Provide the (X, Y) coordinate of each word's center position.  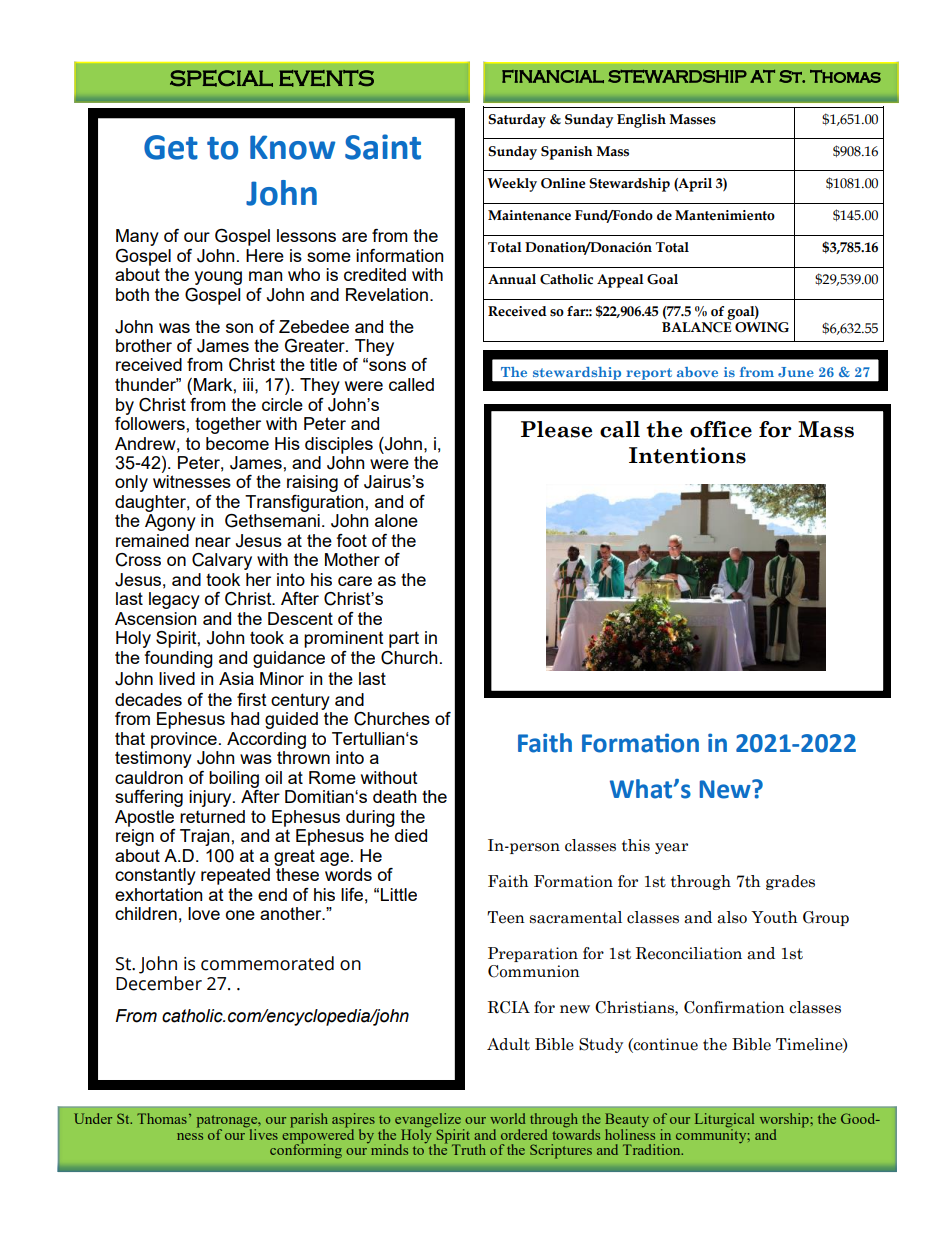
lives (262, 1133)
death (395, 796)
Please (556, 429)
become (237, 443)
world (507, 1118)
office (721, 429)
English (641, 121)
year (671, 848)
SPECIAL (221, 78)
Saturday (517, 121)
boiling (234, 779)
